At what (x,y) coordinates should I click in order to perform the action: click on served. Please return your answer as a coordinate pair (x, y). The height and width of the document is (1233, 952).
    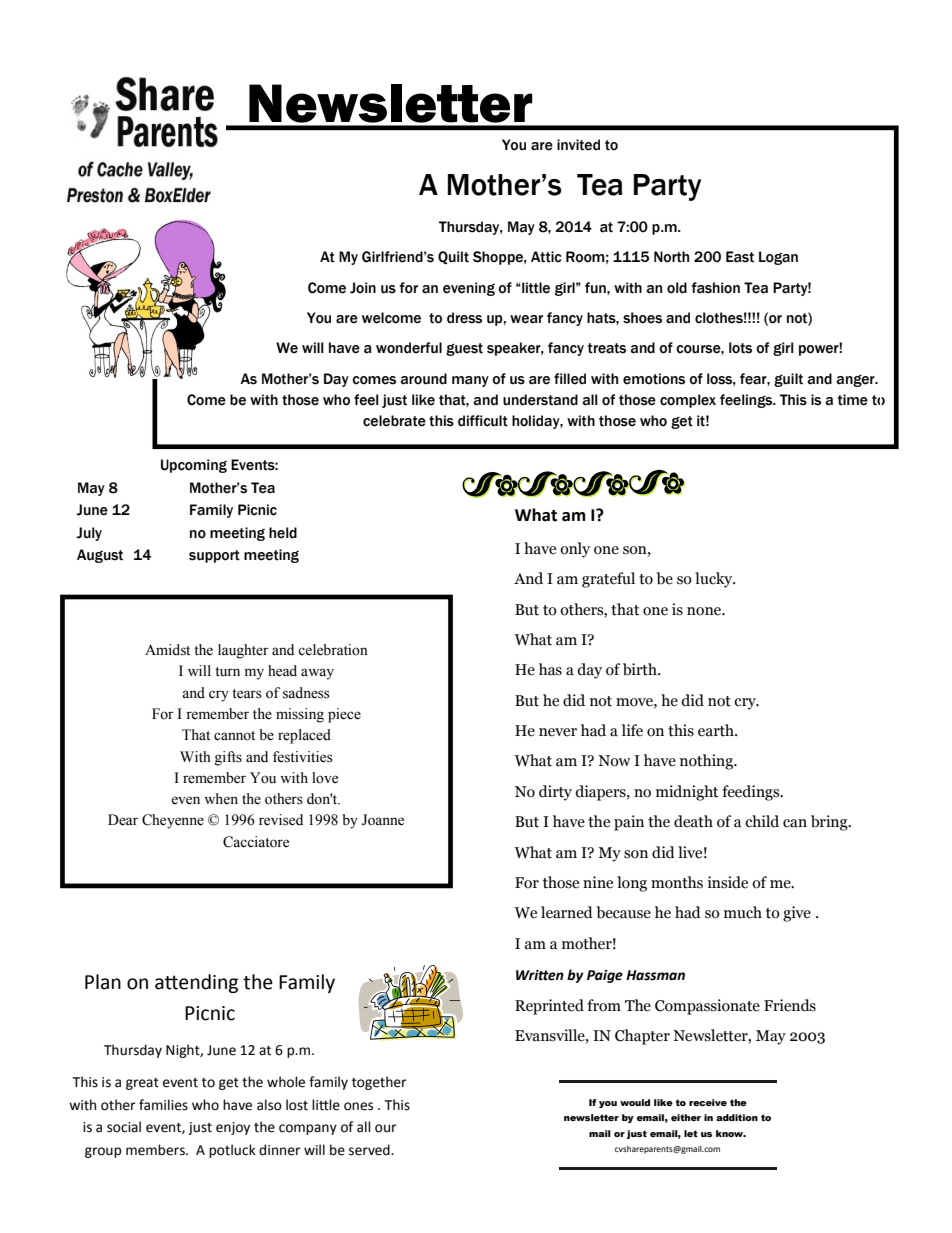
    Looking at the image, I should click on (370, 1150).
